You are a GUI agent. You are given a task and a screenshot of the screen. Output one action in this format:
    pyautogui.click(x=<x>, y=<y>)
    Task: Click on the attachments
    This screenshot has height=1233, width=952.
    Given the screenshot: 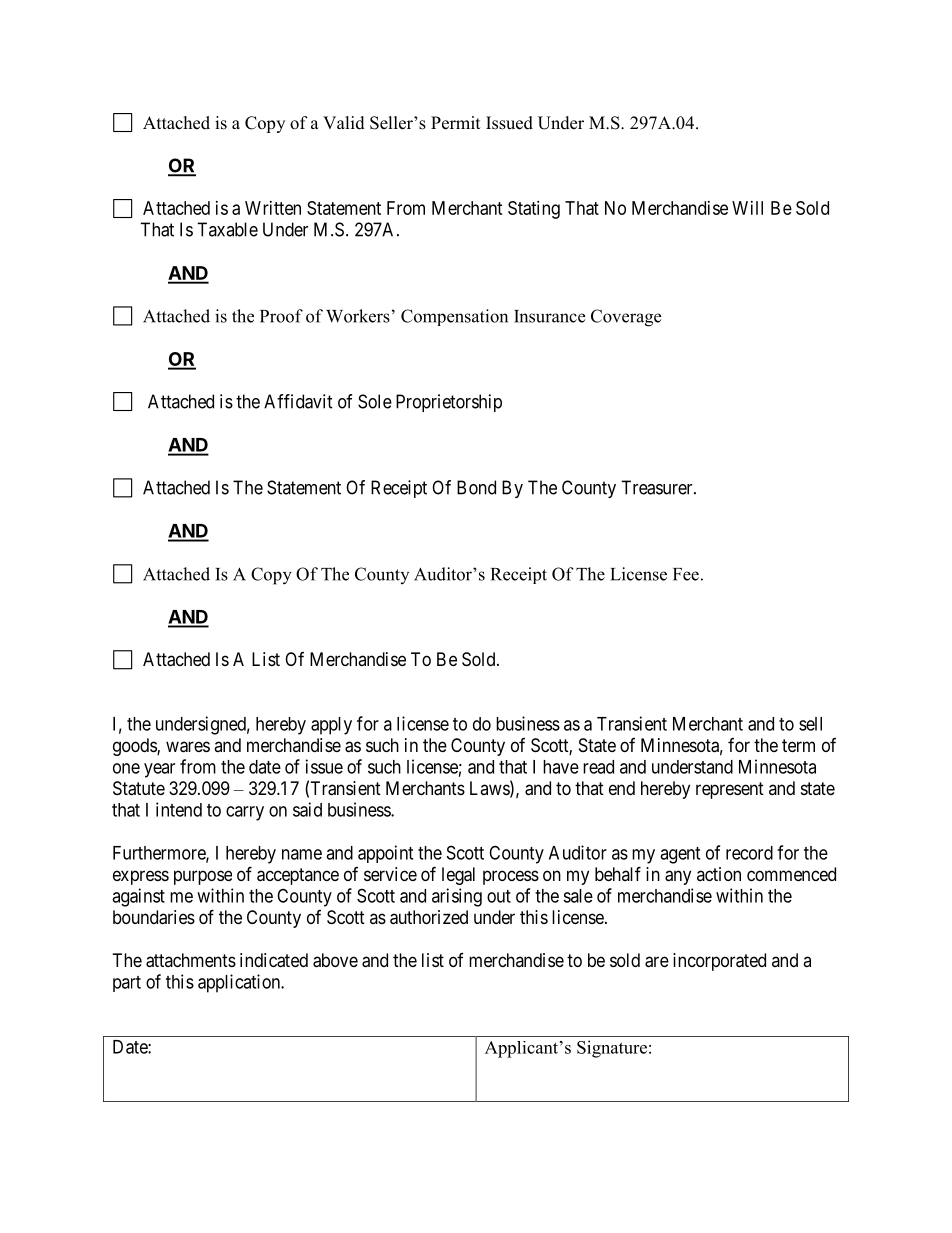 What is the action you would take?
    pyautogui.click(x=191, y=960)
